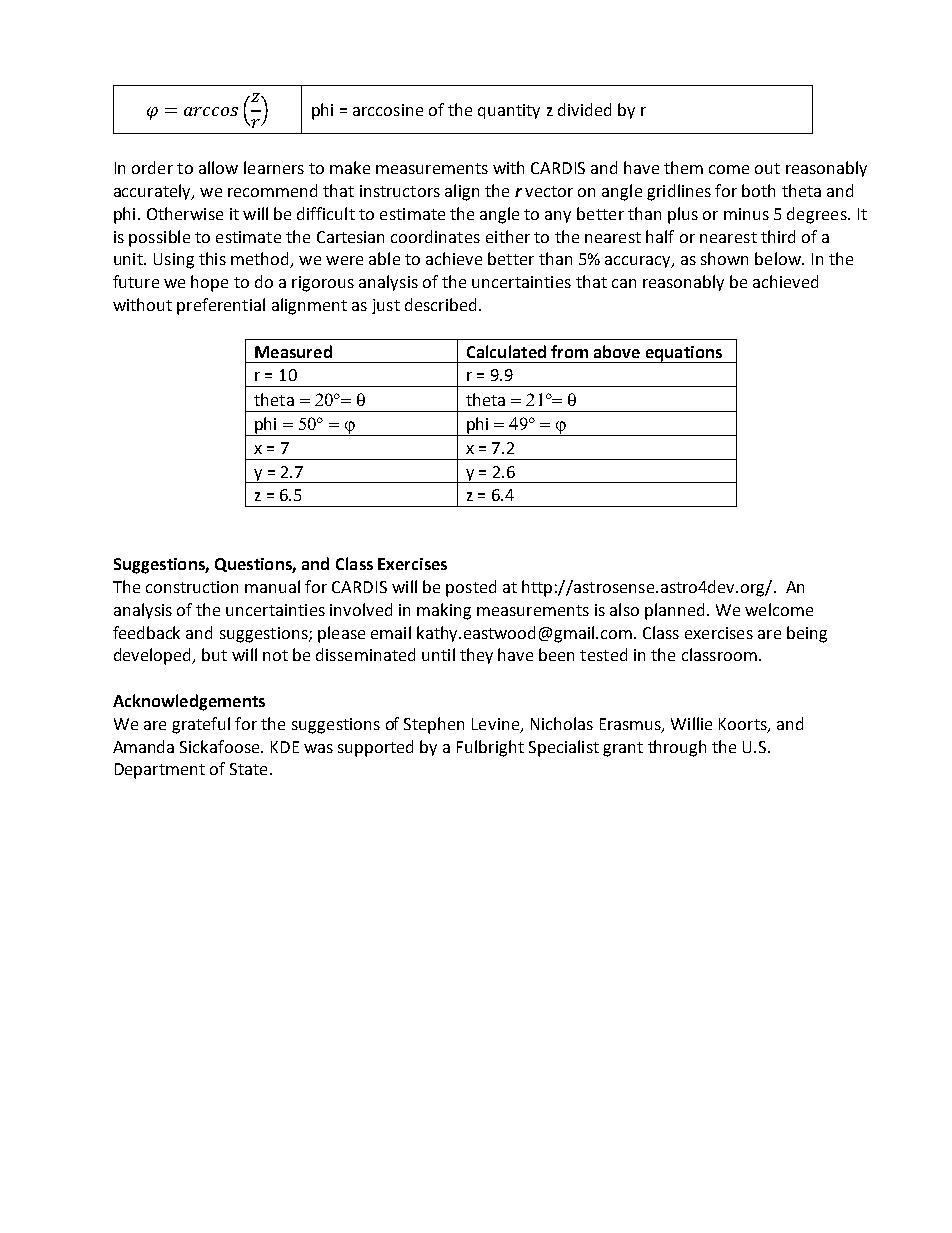 This screenshot has height=1233, width=952. What do you see at coordinates (209, 283) in the screenshot?
I see `hope` at bounding box center [209, 283].
